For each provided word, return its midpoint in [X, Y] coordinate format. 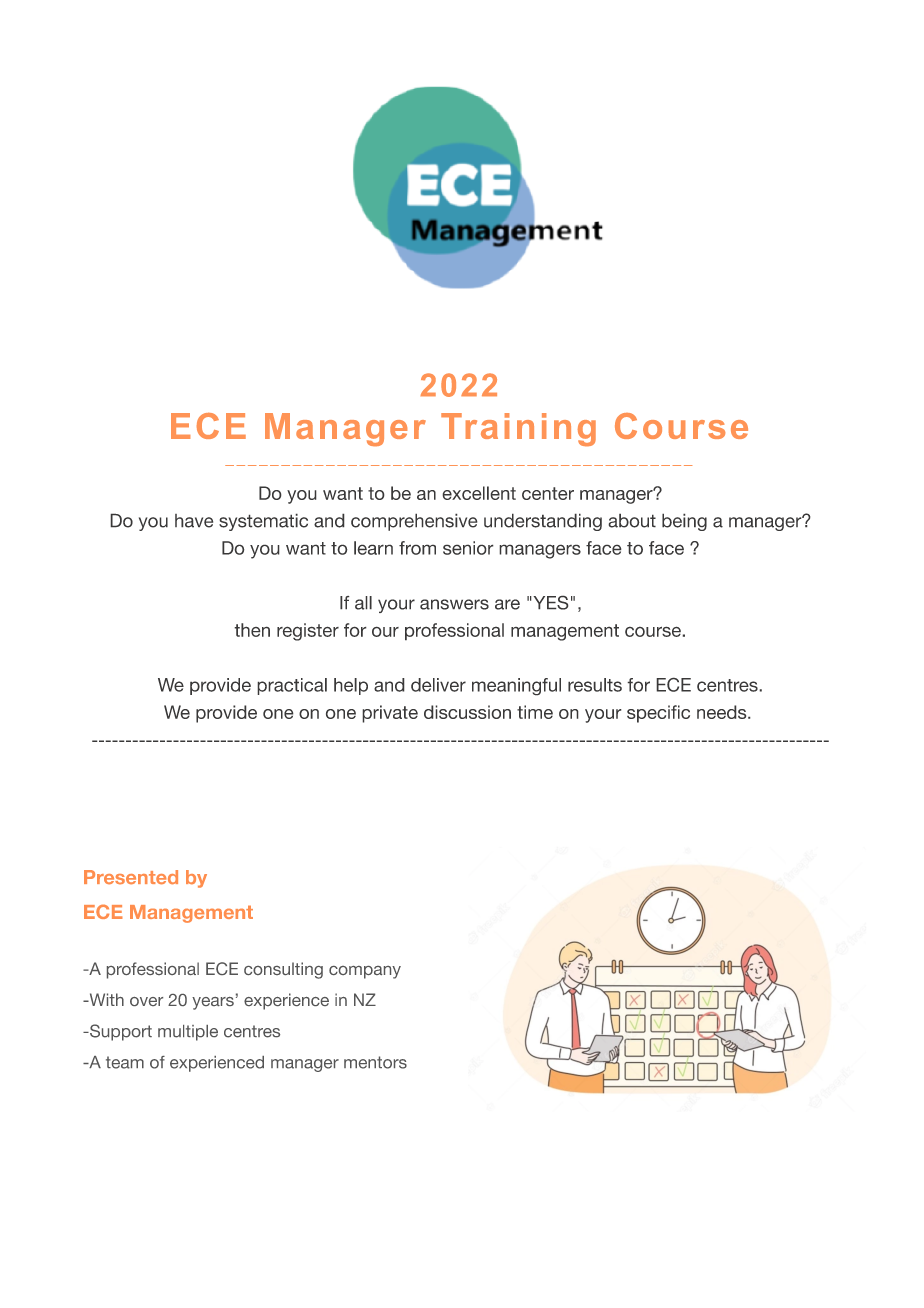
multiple [188, 1033]
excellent [479, 493]
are [507, 604]
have [194, 521]
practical [292, 686]
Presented [131, 877]
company [365, 972]
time [535, 712]
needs [723, 712]
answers [454, 604]
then [252, 630]
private [390, 714]
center [548, 493]
